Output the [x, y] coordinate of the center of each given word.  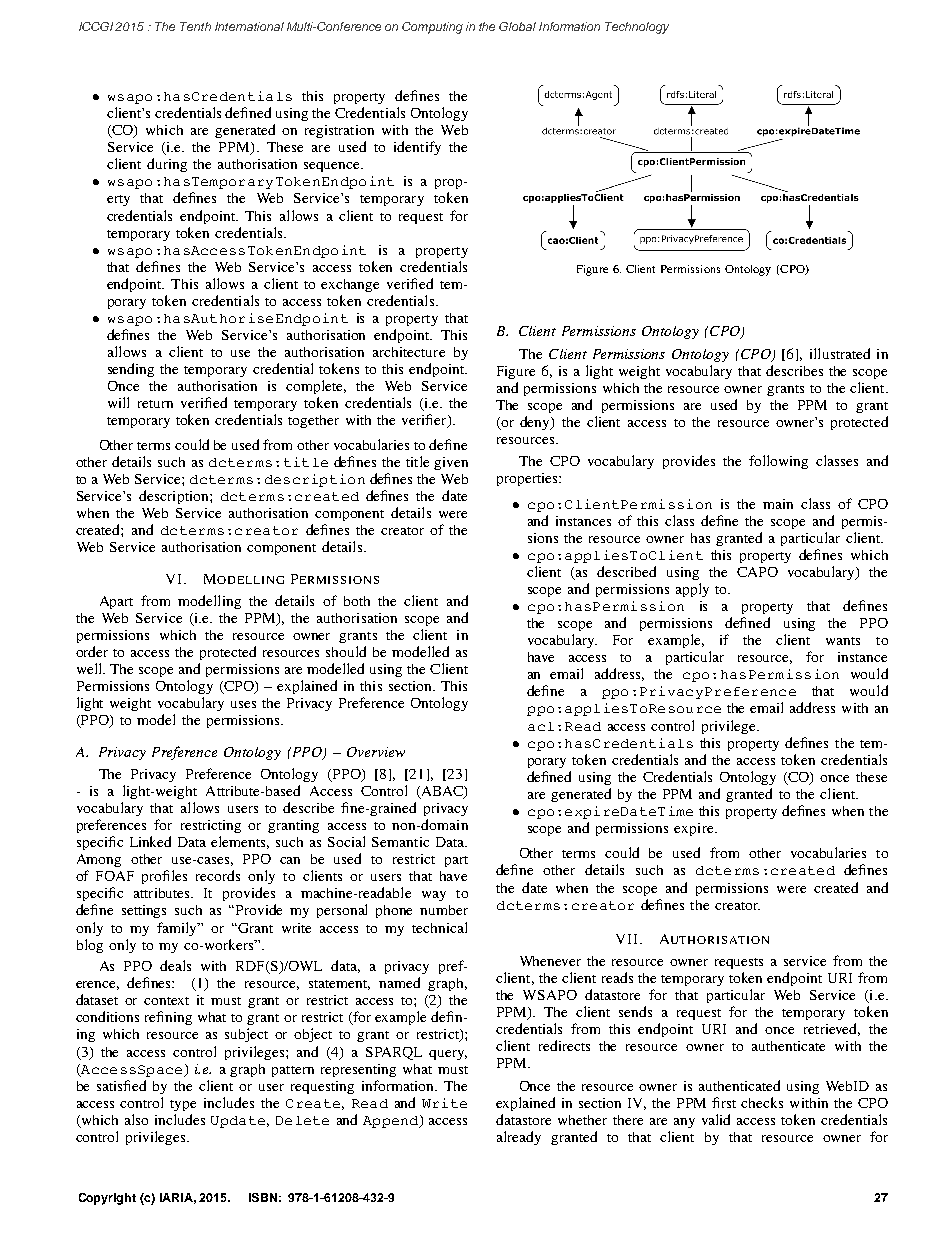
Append [392, 1121]
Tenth [195, 26]
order [92, 651]
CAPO [757, 572]
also [136, 1119]
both [357, 601]
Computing [432, 28]
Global [517, 26]
